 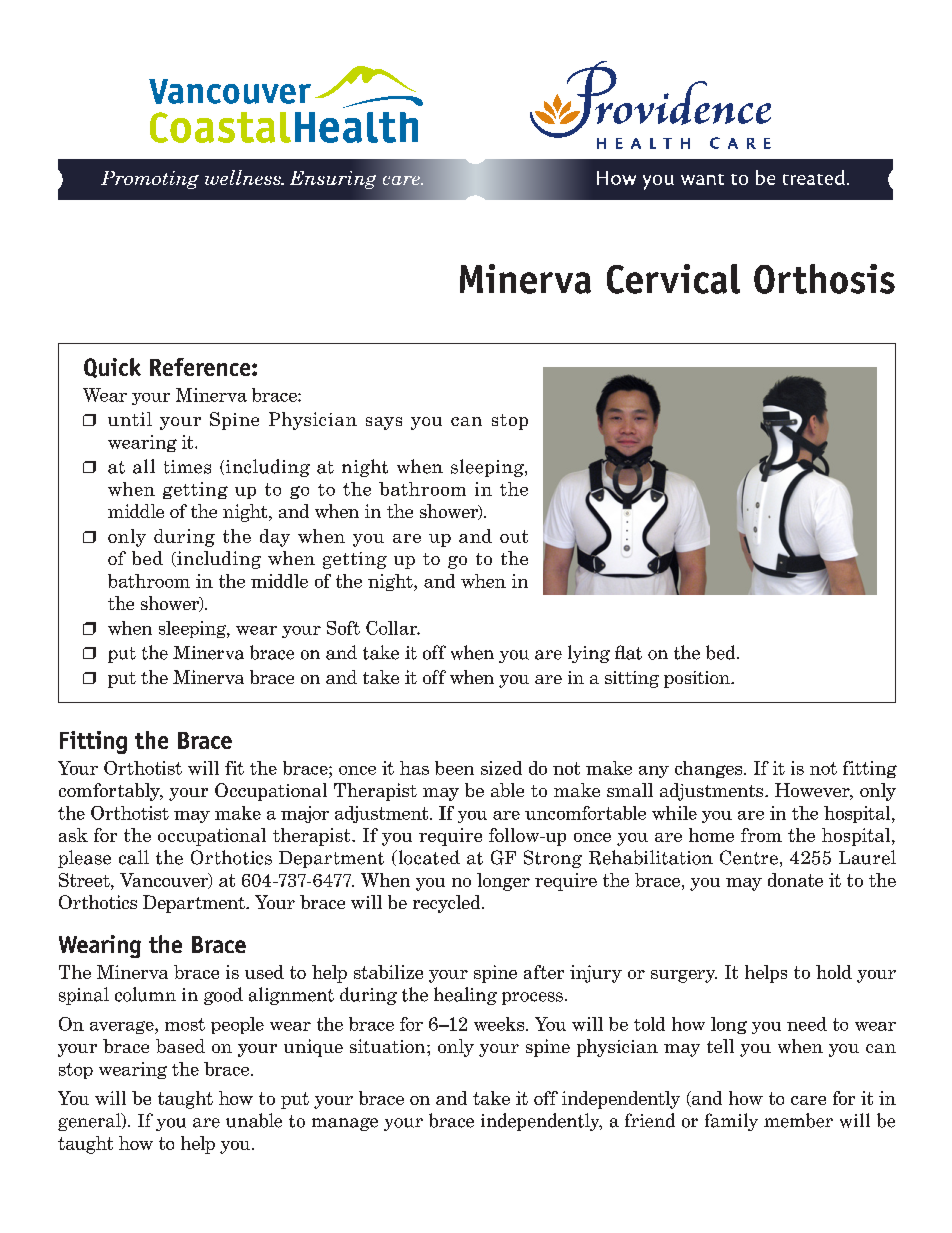 I want to click on Quick, so click(x=112, y=368).
